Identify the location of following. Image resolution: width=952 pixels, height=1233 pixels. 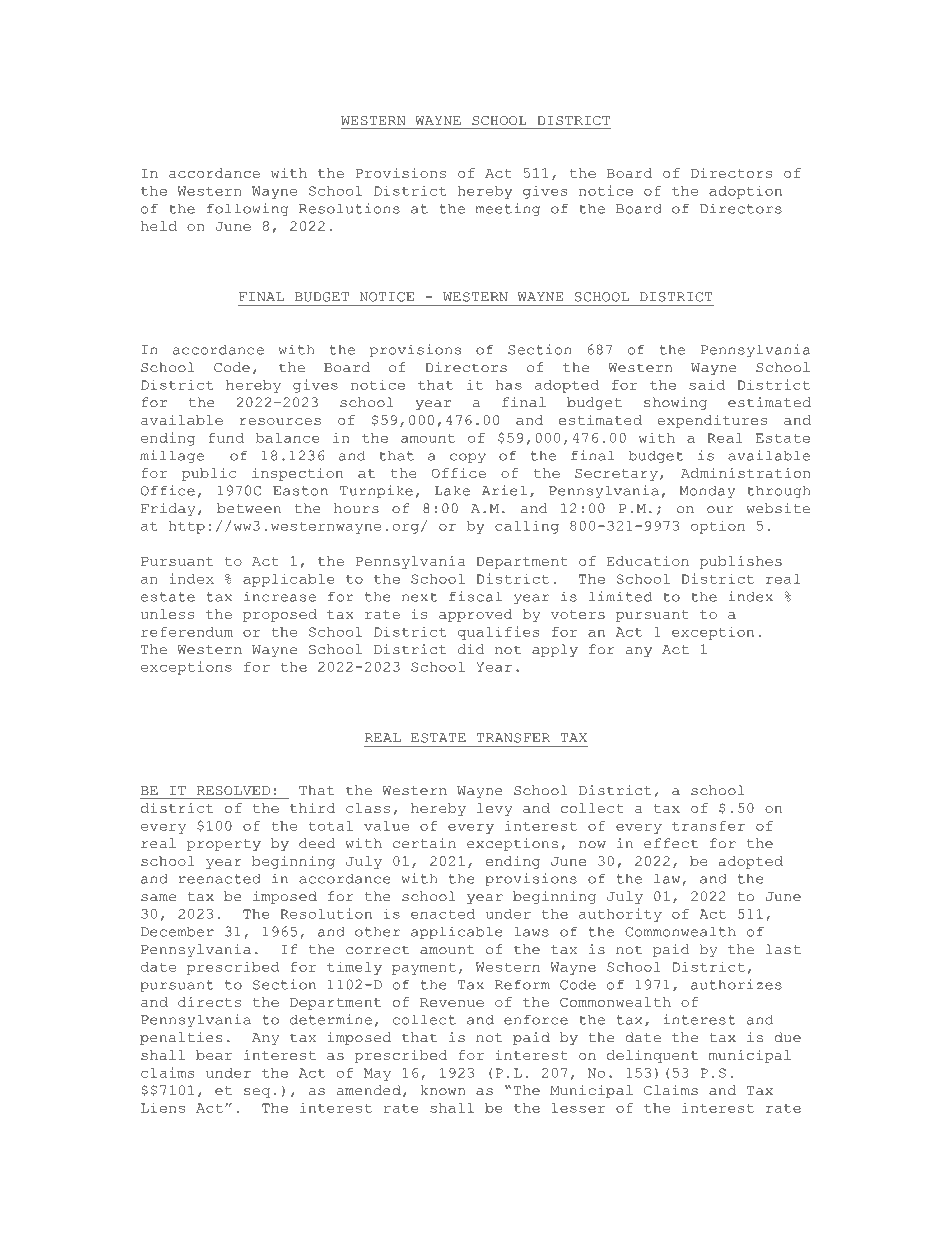
(247, 209).
